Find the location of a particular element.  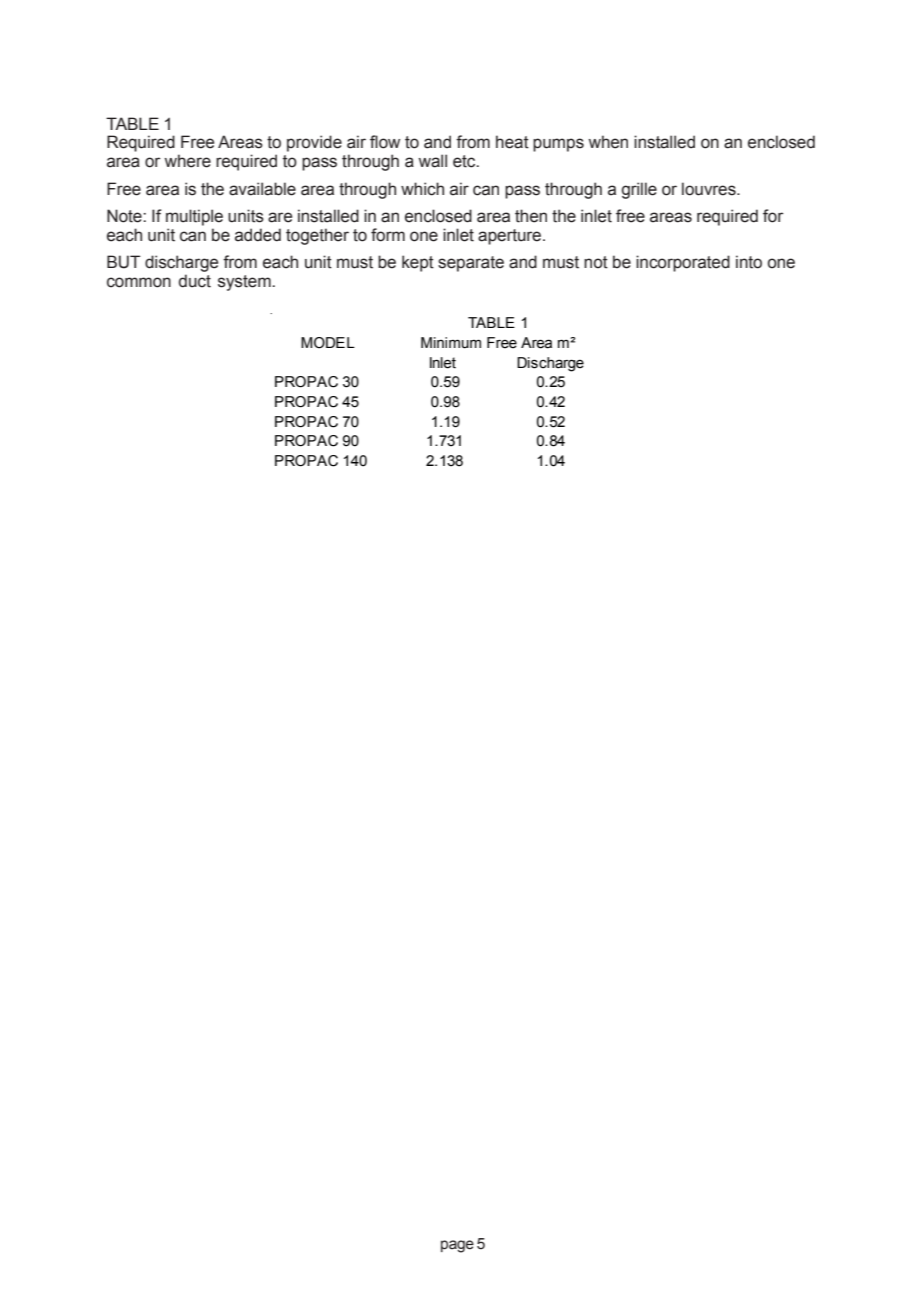

Minimum is located at coordinates (451, 343).
